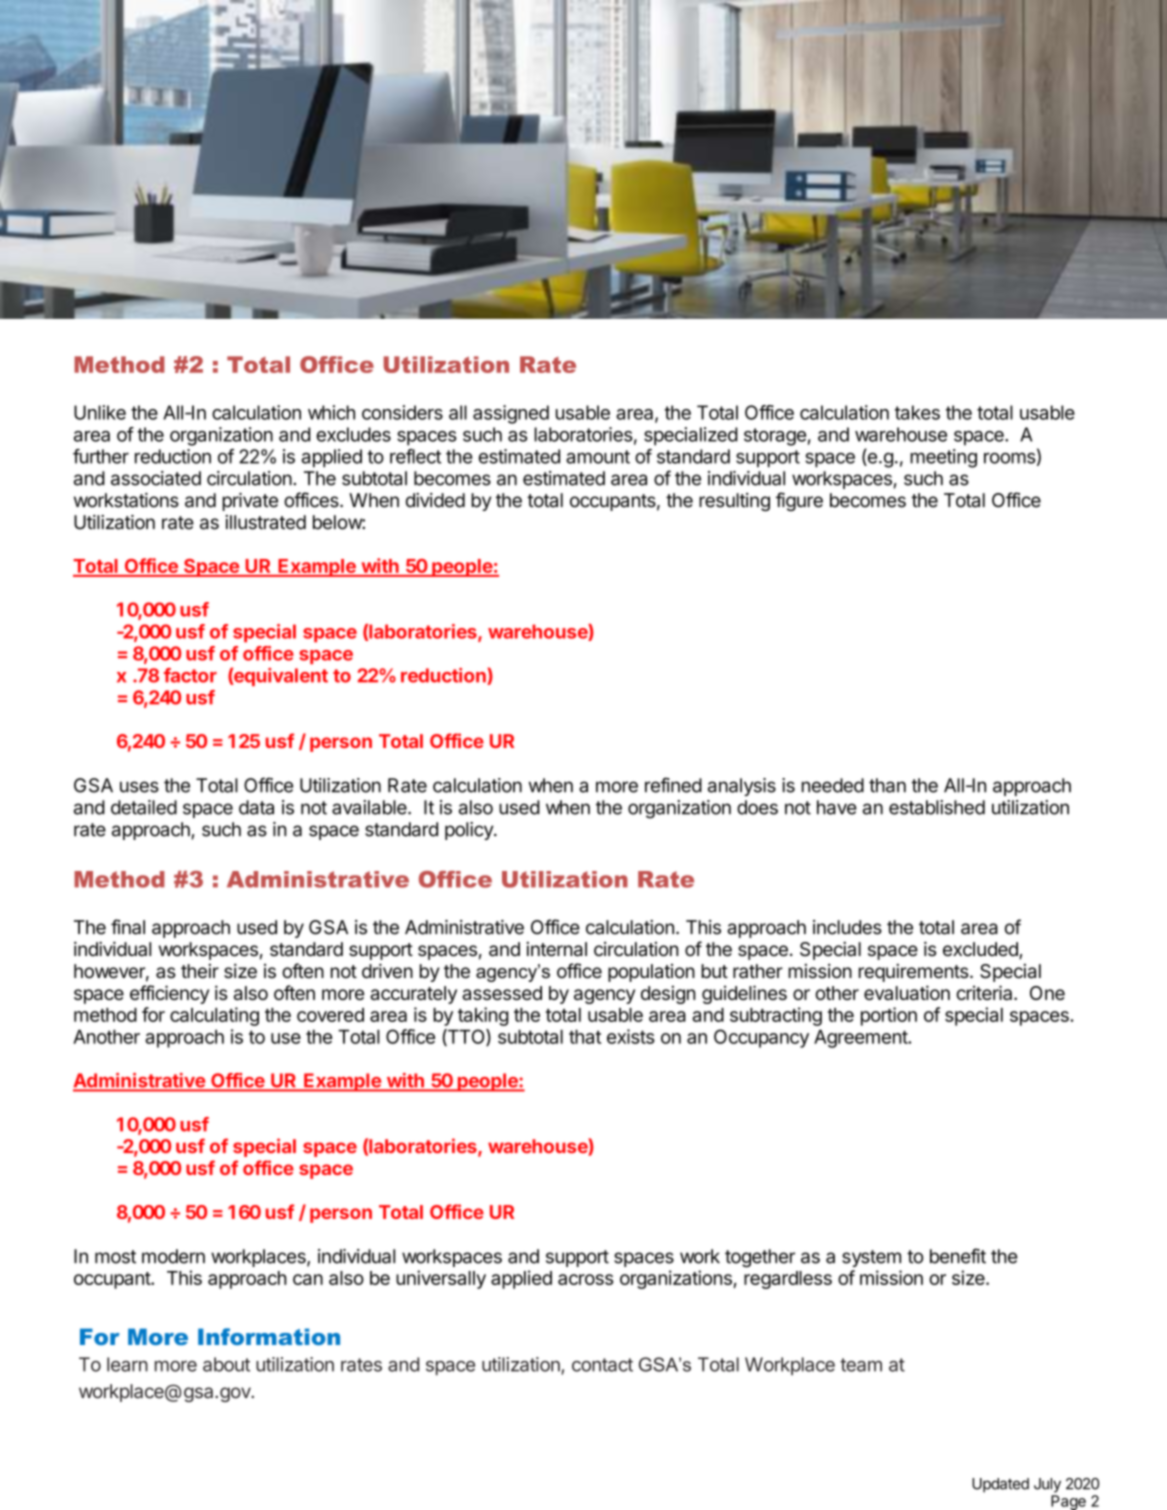  What do you see at coordinates (598, 457) in the screenshot?
I see `amount` at bounding box center [598, 457].
